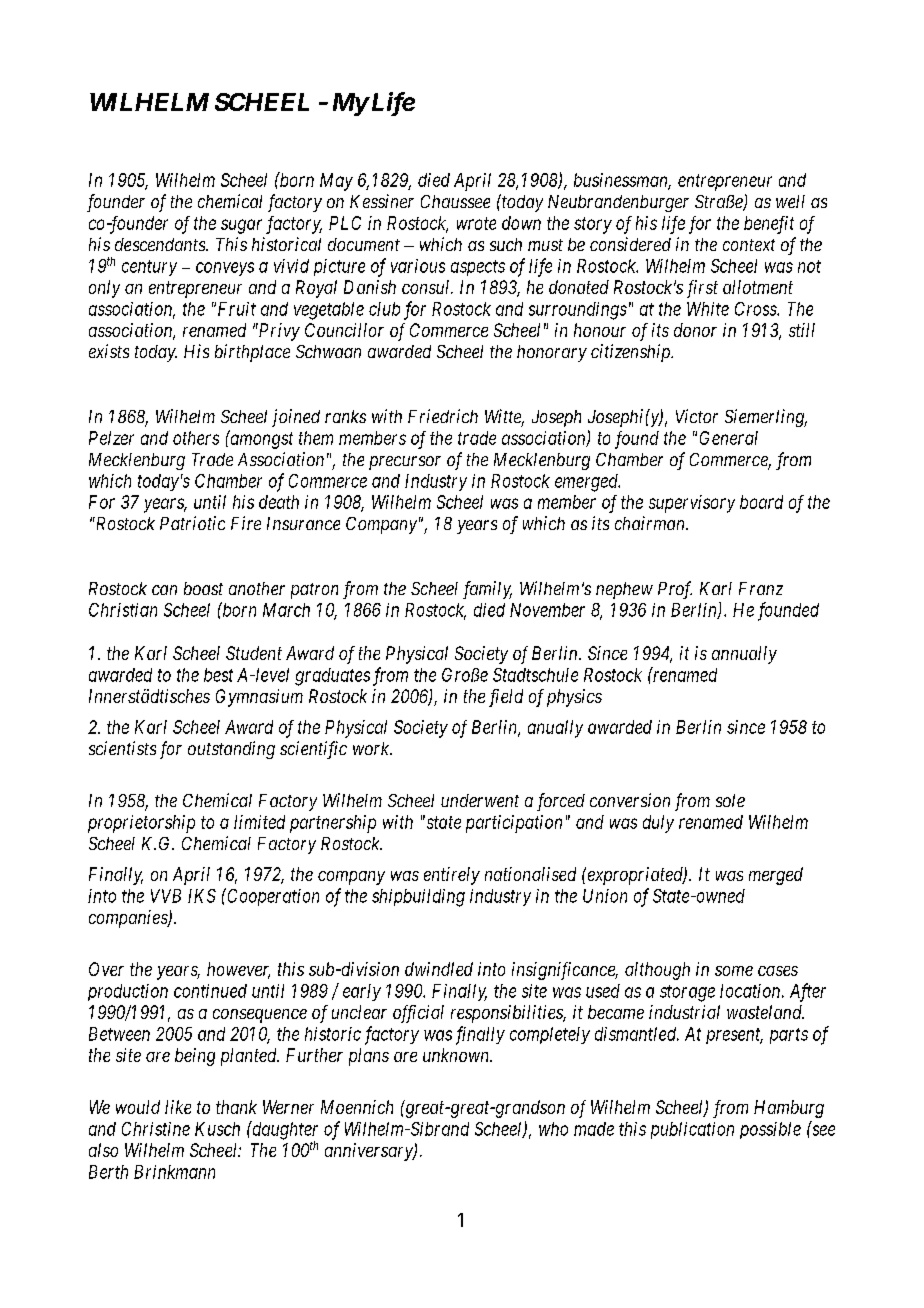 This document has width=924, height=1308. I want to click on annually, so click(744, 655).
